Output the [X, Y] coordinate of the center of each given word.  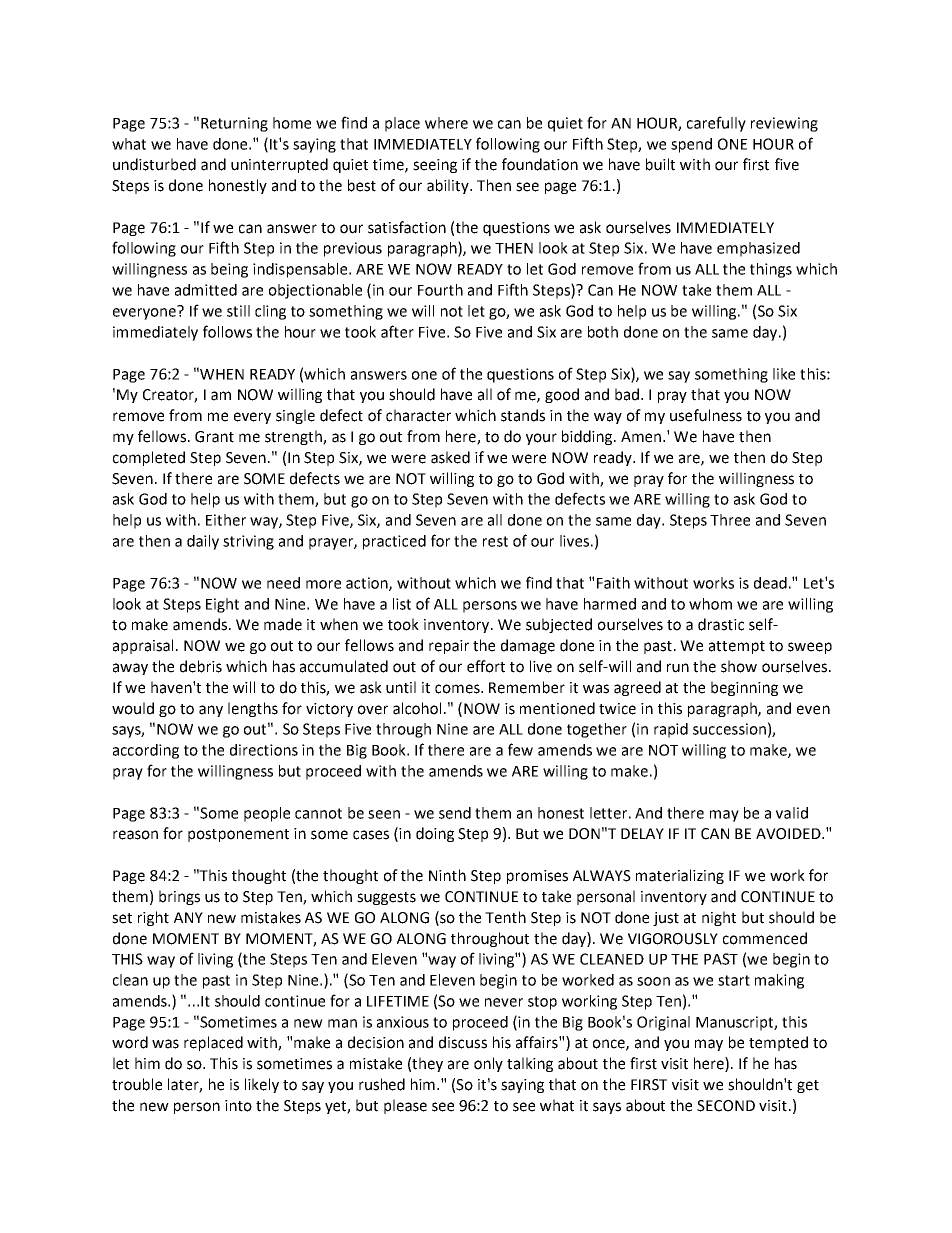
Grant [214, 437]
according [146, 751]
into [238, 1106]
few [520, 749]
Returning [234, 124]
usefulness [706, 415]
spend [691, 145]
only [488, 1064]
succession [729, 729]
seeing [435, 166]
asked [450, 457]
